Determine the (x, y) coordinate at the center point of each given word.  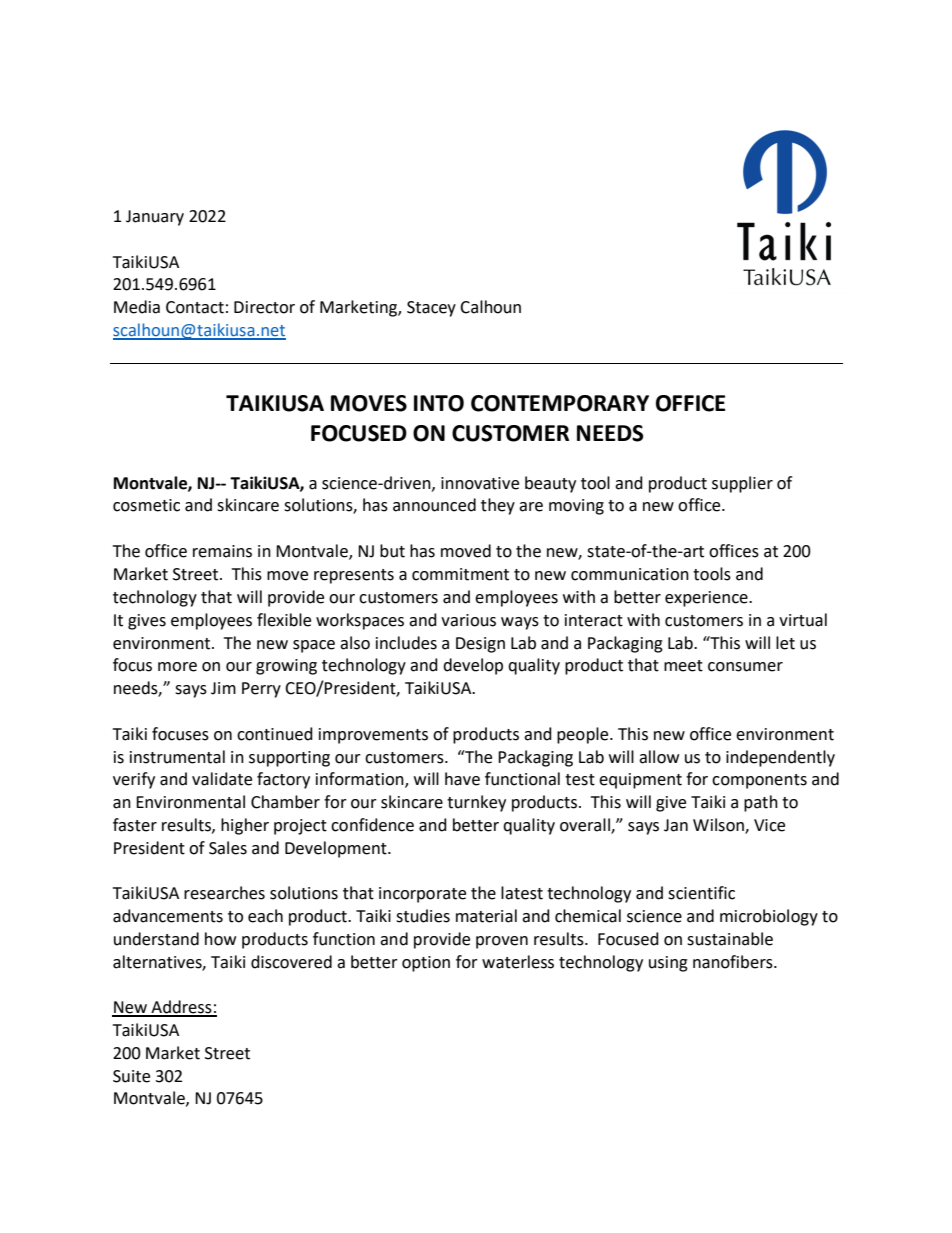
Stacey (431, 309)
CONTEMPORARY (560, 403)
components (759, 781)
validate (222, 779)
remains (222, 551)
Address (181, 1008)
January (155, 218)
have (462, 779)
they (498, 506)
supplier (742, 484)
